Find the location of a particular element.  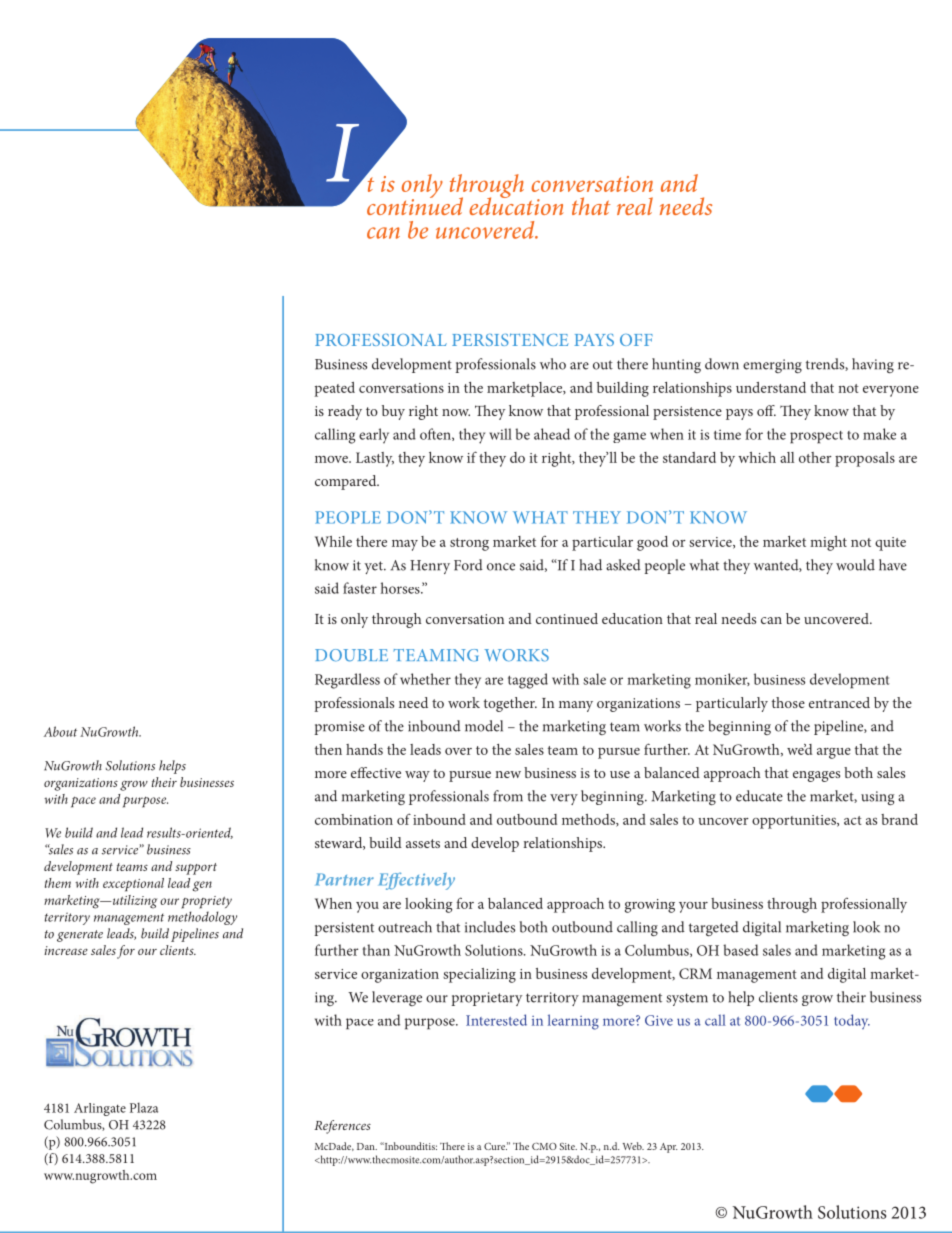

support is located at coordinates (196, 869).
